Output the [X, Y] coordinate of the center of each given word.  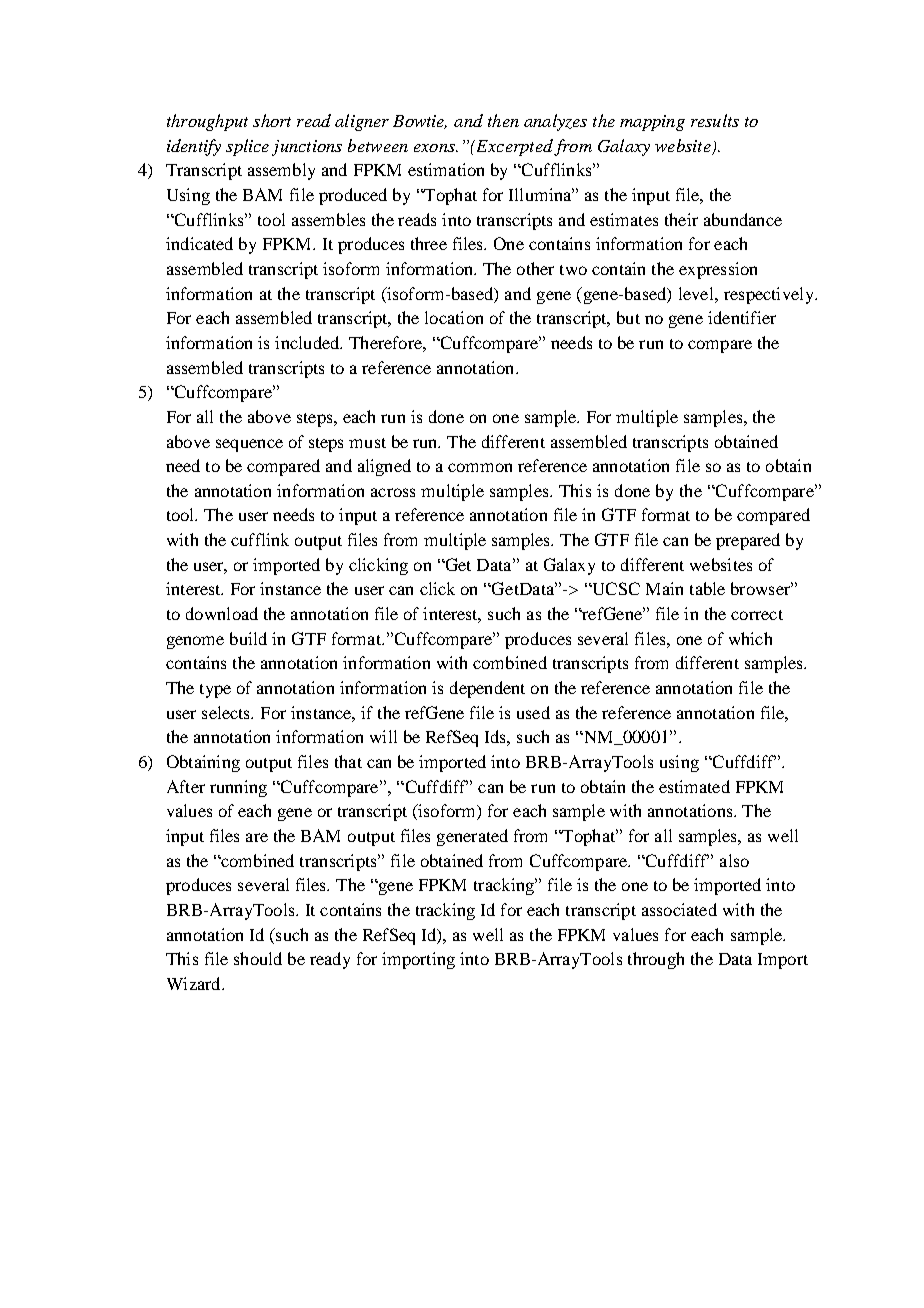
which [750, 638]
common [480, 467]
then [503, 120]
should [258, 958]
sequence [249, 445]
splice [247, 147]
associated [679, 909]
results [715, 120]
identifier [742, 317]
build [248, 638]
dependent [487, 689]
